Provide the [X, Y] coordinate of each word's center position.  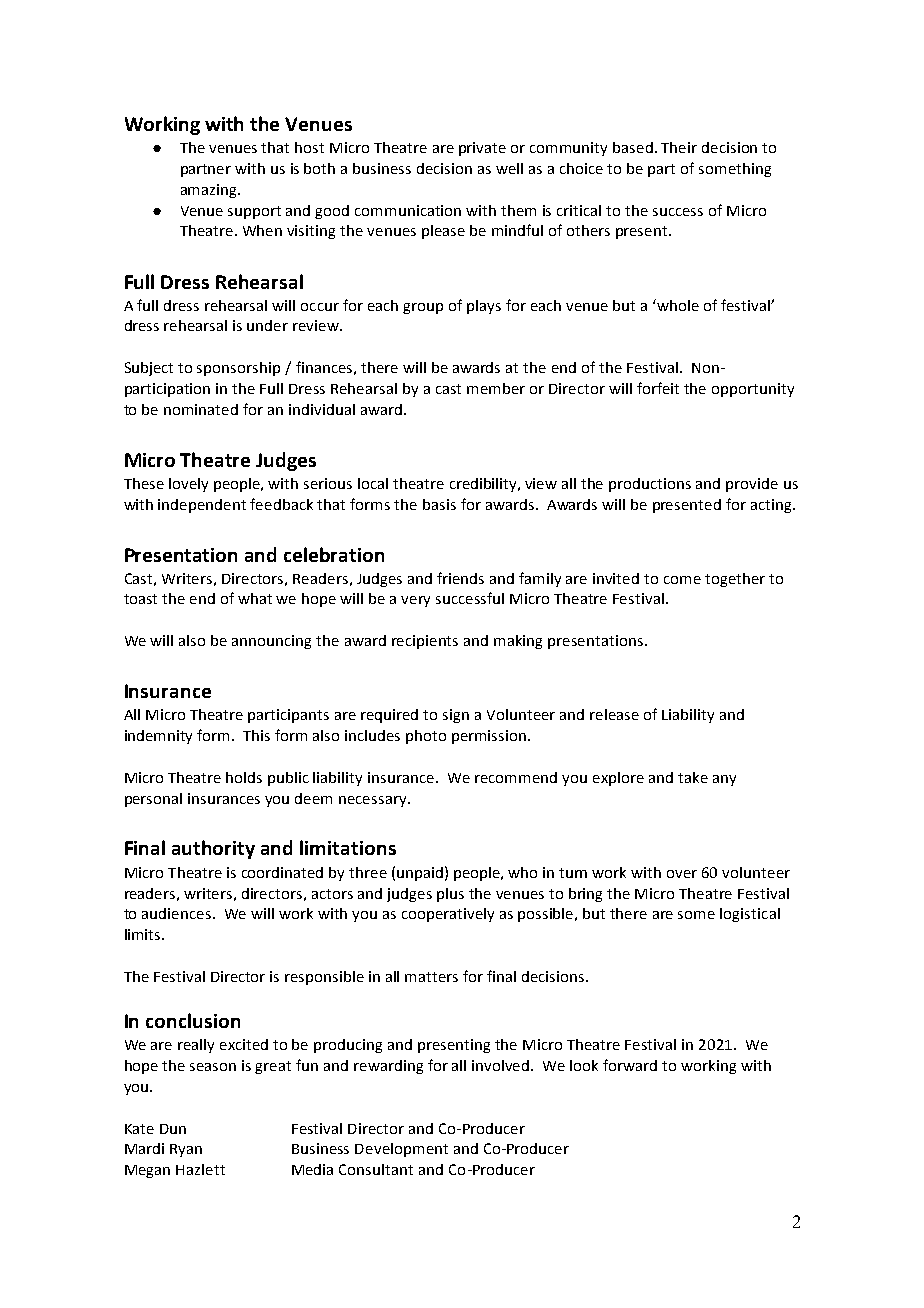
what [255, 598]
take [693, 777]
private [482, 149]
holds [244, 777]
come [682, 580]
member [496, 388]
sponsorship [238, 369]
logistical [750, 915]
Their [679, 147]
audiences [178, 913]
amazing [210, 191]
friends [460, 578]
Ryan [186, 1150]
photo [426, 737]
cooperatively [448, 915]
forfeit [658, 388]
